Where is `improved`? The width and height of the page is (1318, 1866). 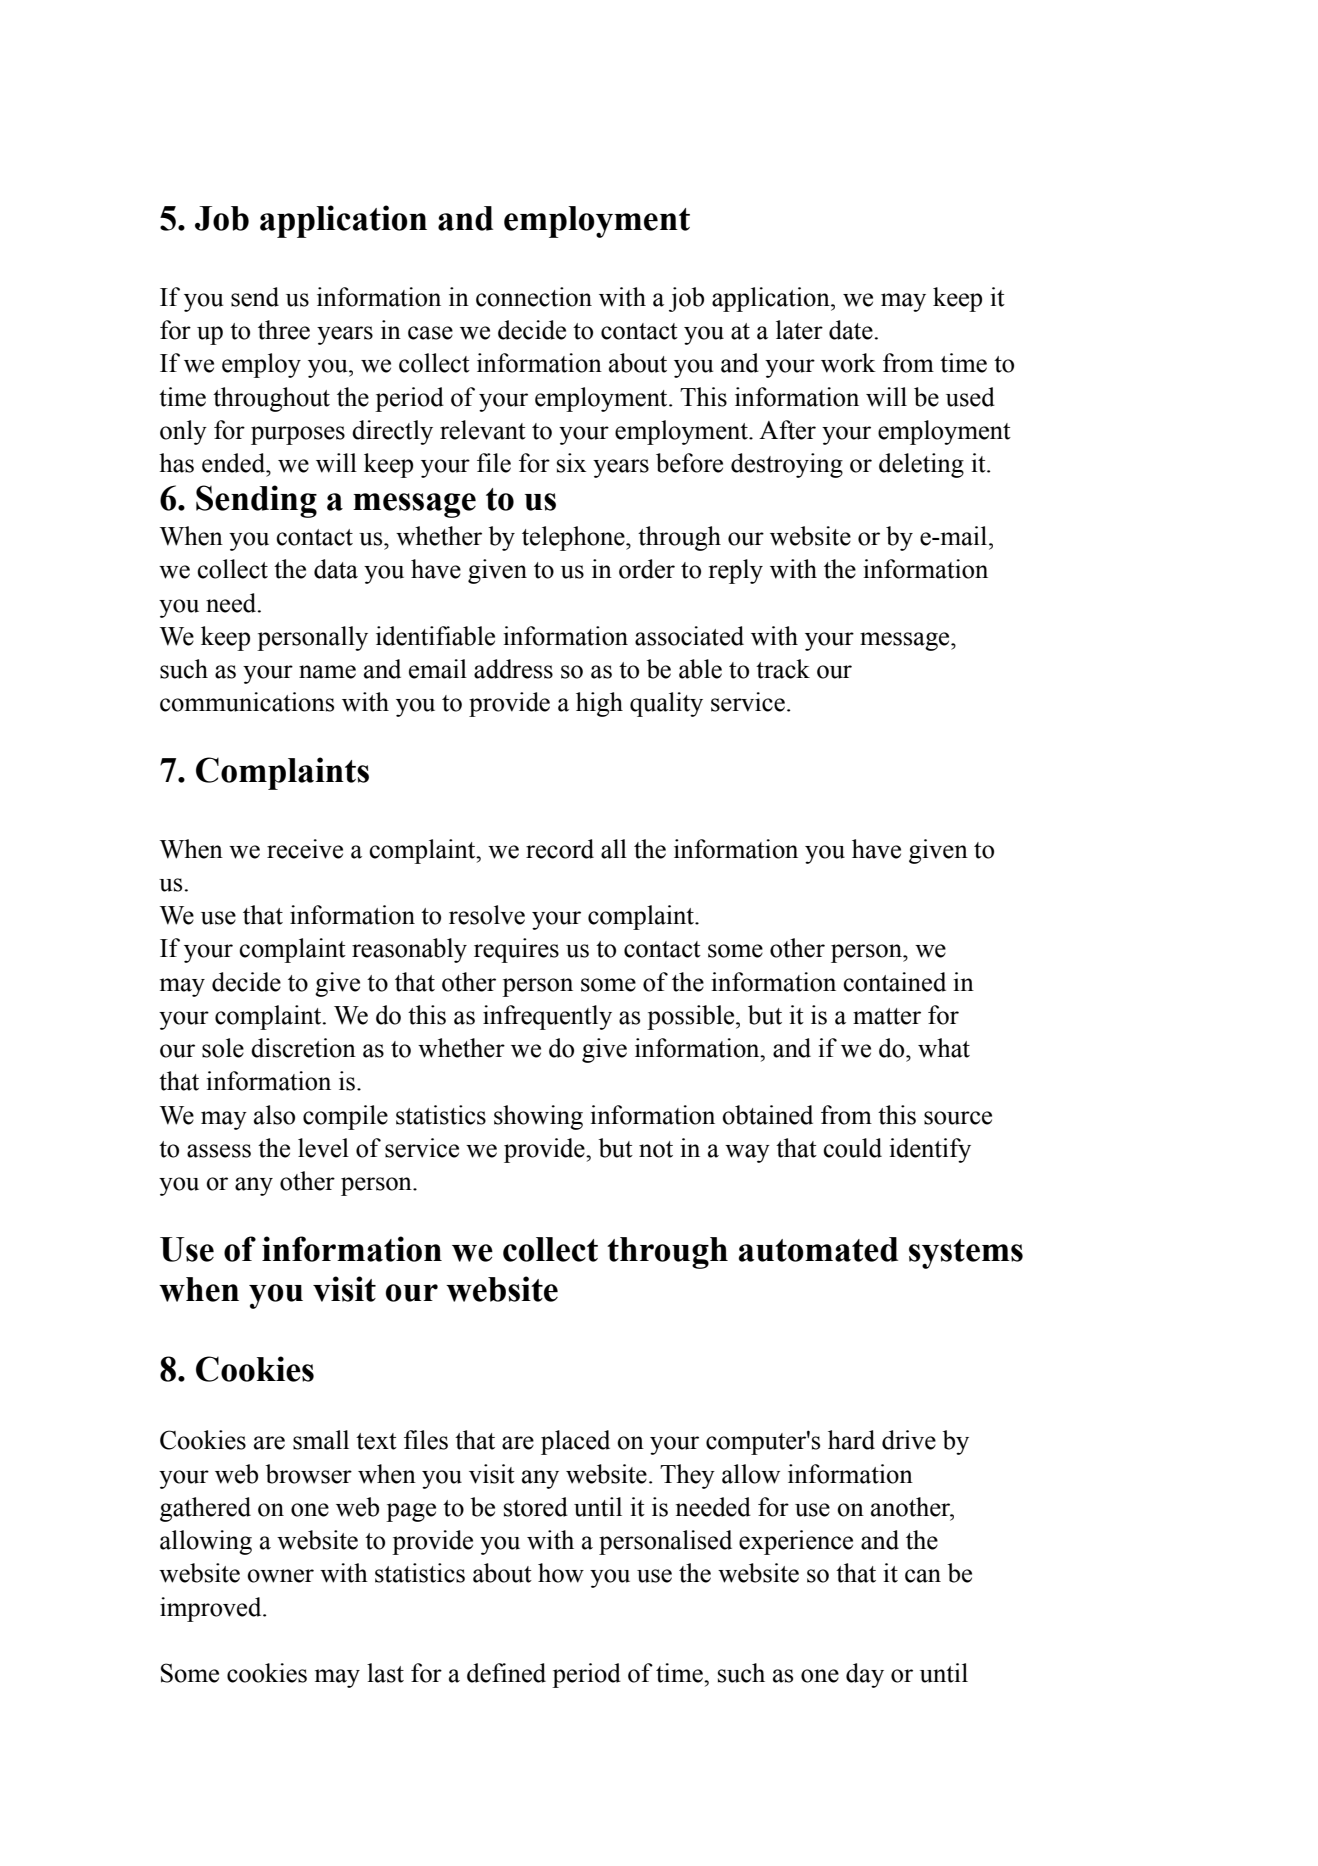 improved is located at coordinates (212, 1609).
